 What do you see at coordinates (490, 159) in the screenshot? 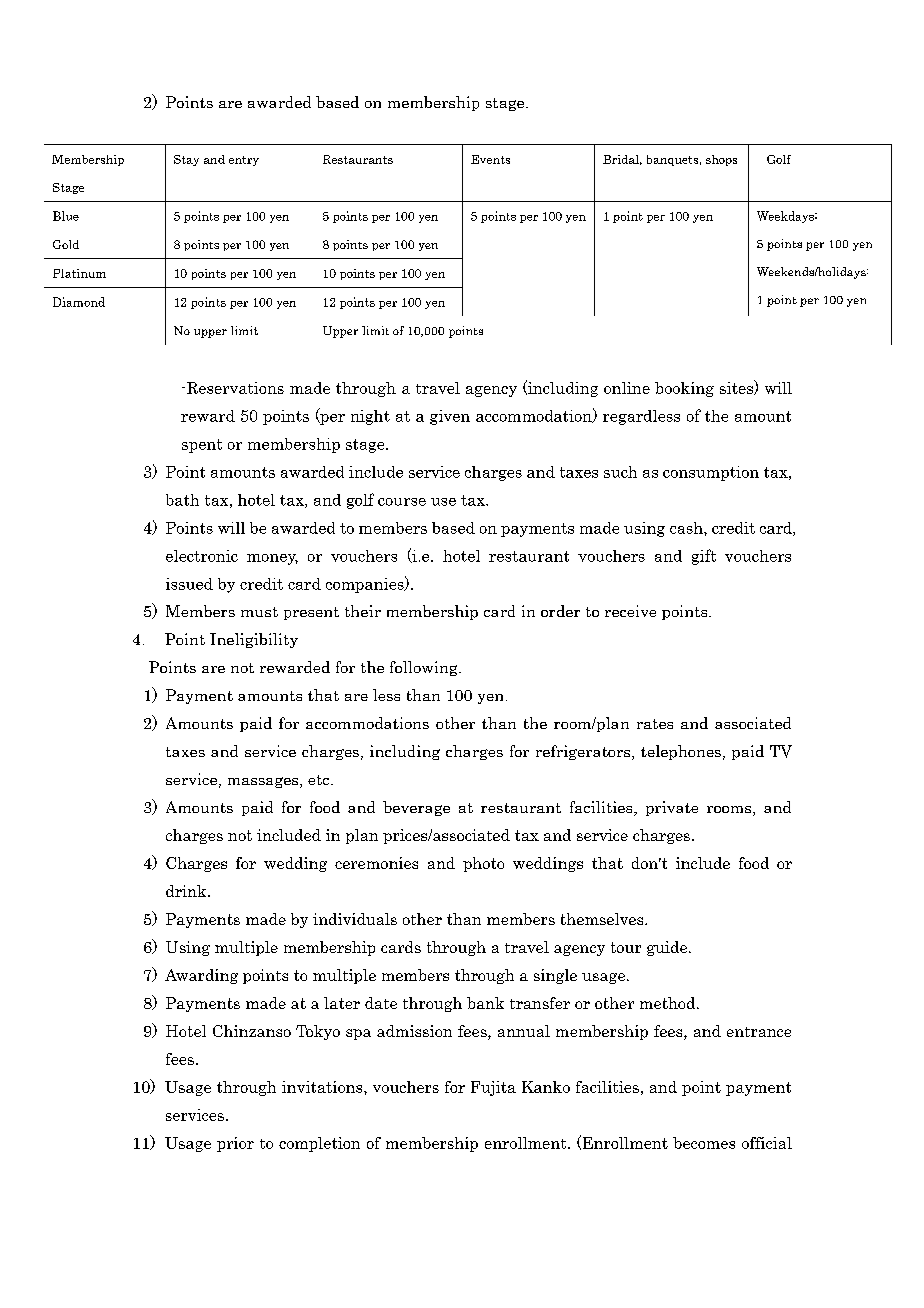
I see `Events` at bounding box center [490, 159].
